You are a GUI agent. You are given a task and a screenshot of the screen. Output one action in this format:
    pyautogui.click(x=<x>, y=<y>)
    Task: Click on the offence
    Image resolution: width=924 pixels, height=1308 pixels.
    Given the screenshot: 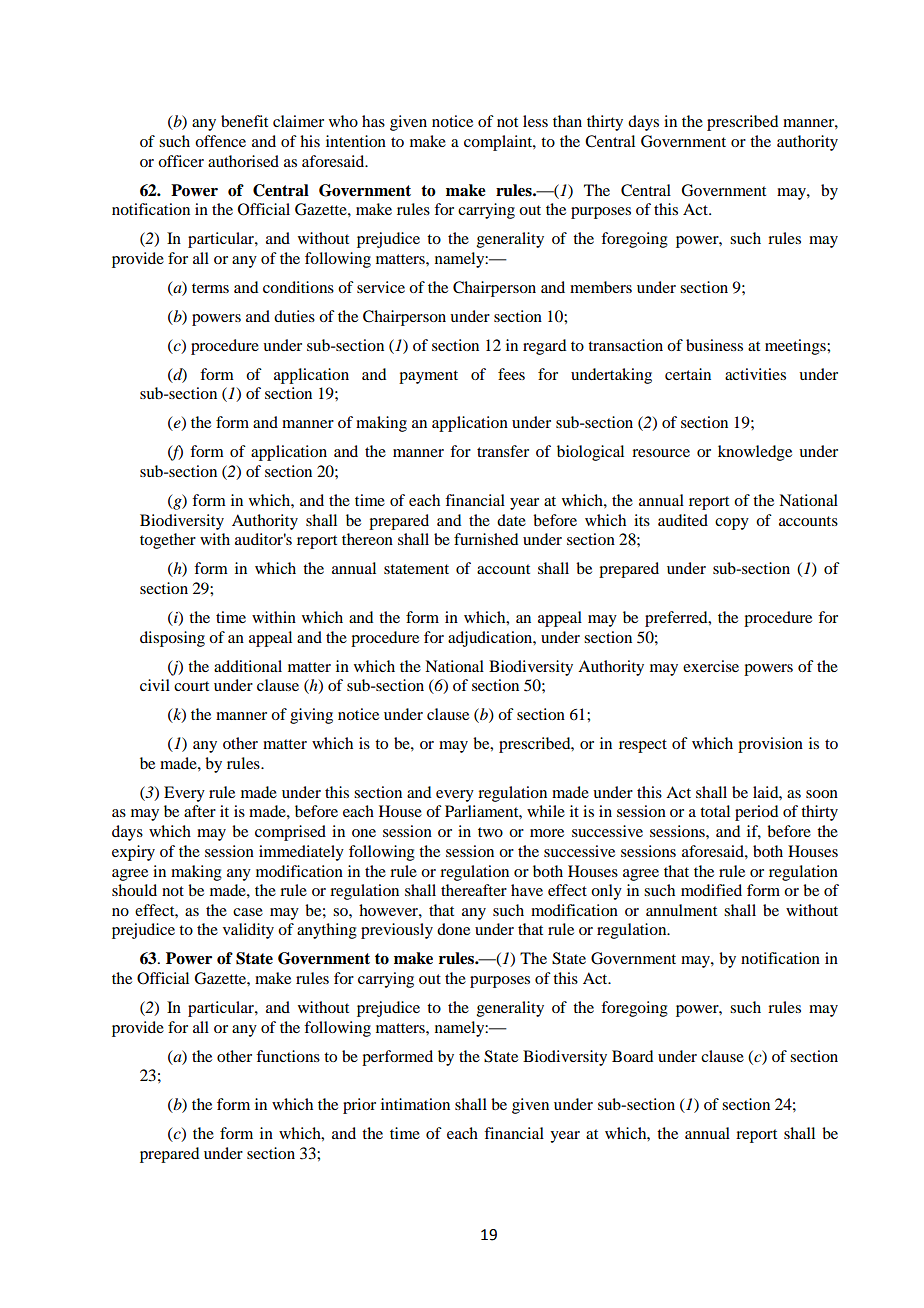 What is the action you would take?
    pyautogui.click(x=220, y=141)
